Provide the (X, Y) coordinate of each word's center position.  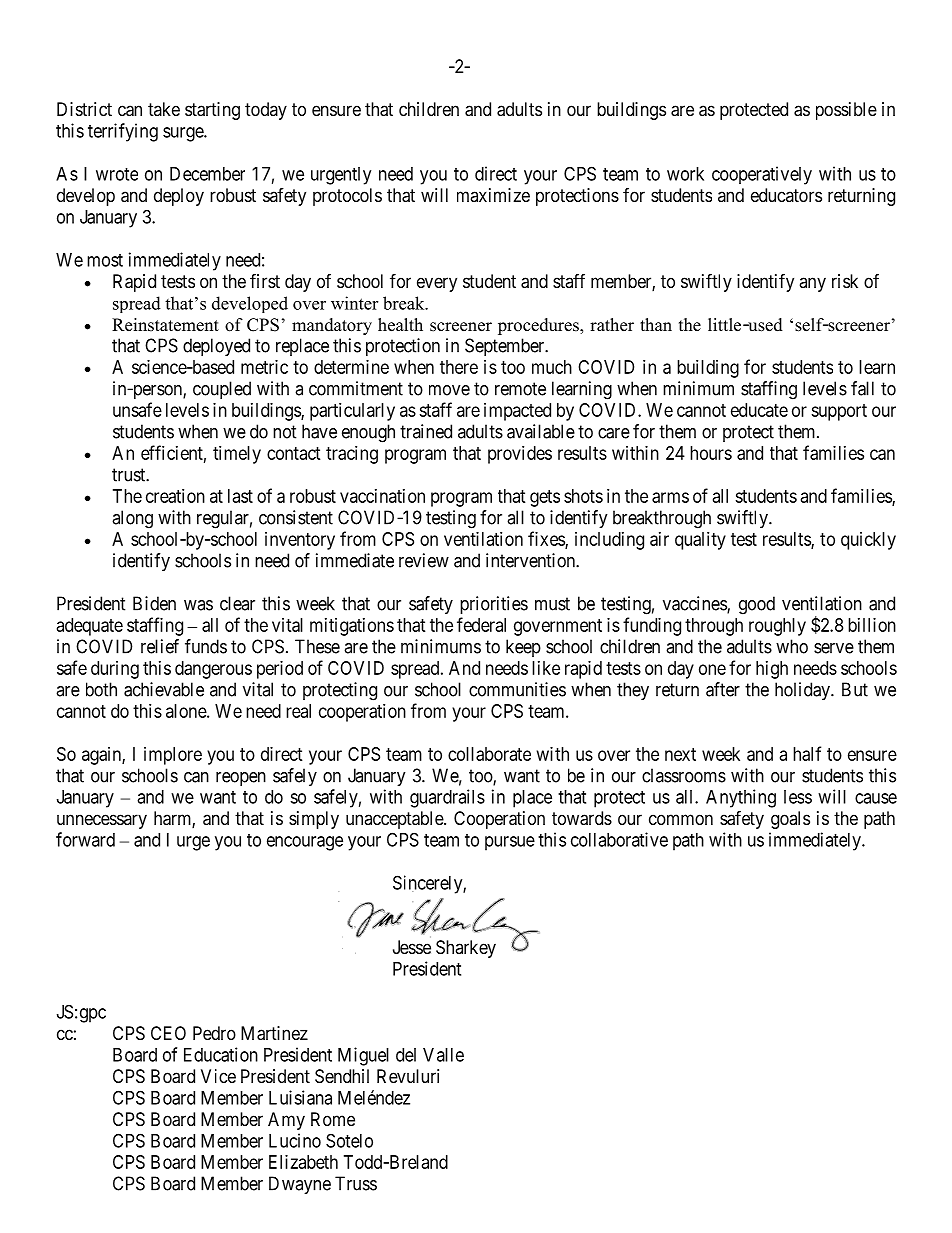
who (792, 646)
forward (85, 839)
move (449, 390)
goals (790, 820)
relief (160, 646)
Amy (286, 1121)
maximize (493, 195)
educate (759, 410)
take (164, 109)
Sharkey (466, 949)
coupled (222, 390)
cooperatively (762, 175)
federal (481, 624)
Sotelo (349, 1140)
